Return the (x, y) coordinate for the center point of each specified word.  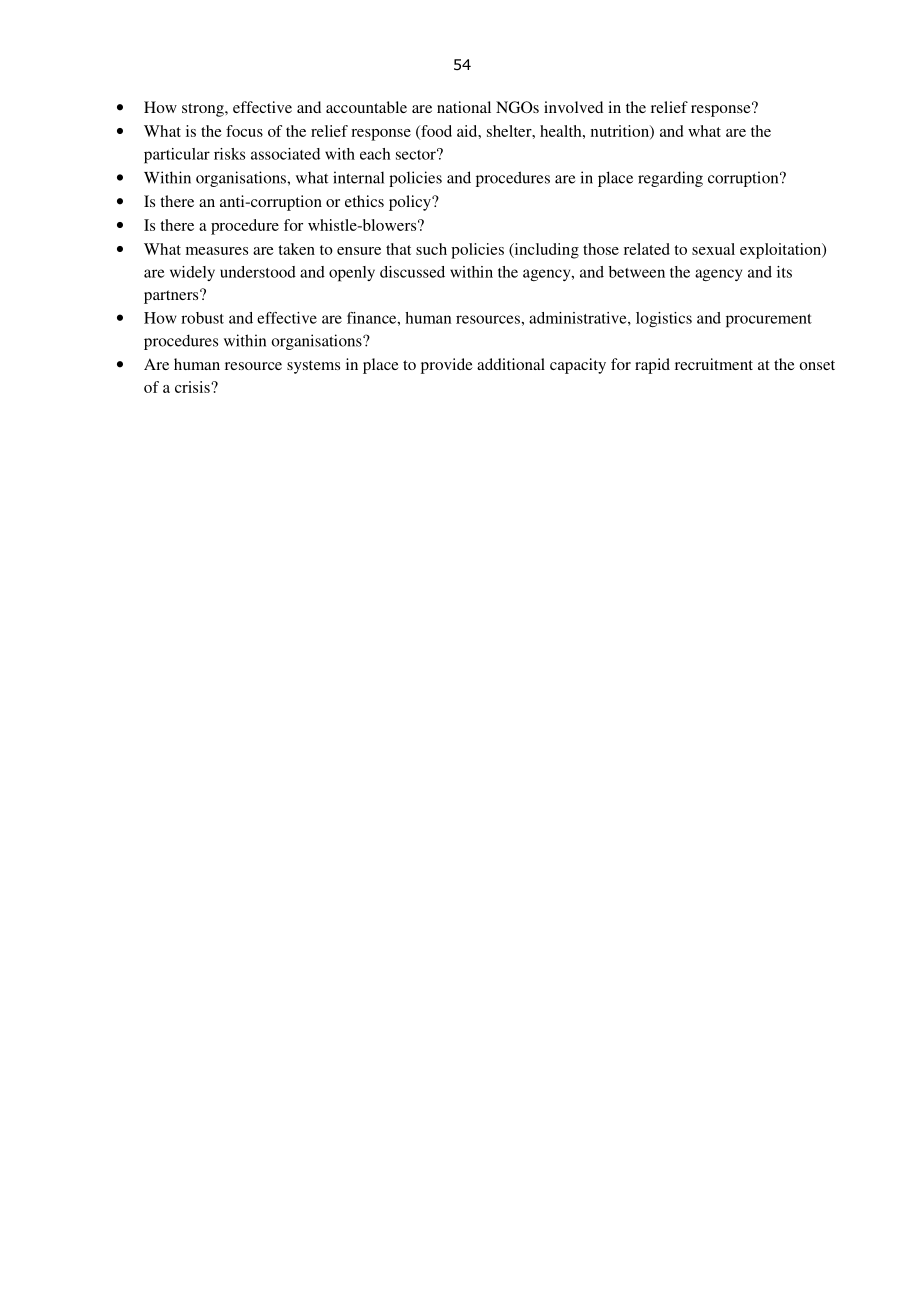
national (464, 107)
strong (204, 110)
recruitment (714, 364)
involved (573, 107)
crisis (193, 387)
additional (511, 364)
